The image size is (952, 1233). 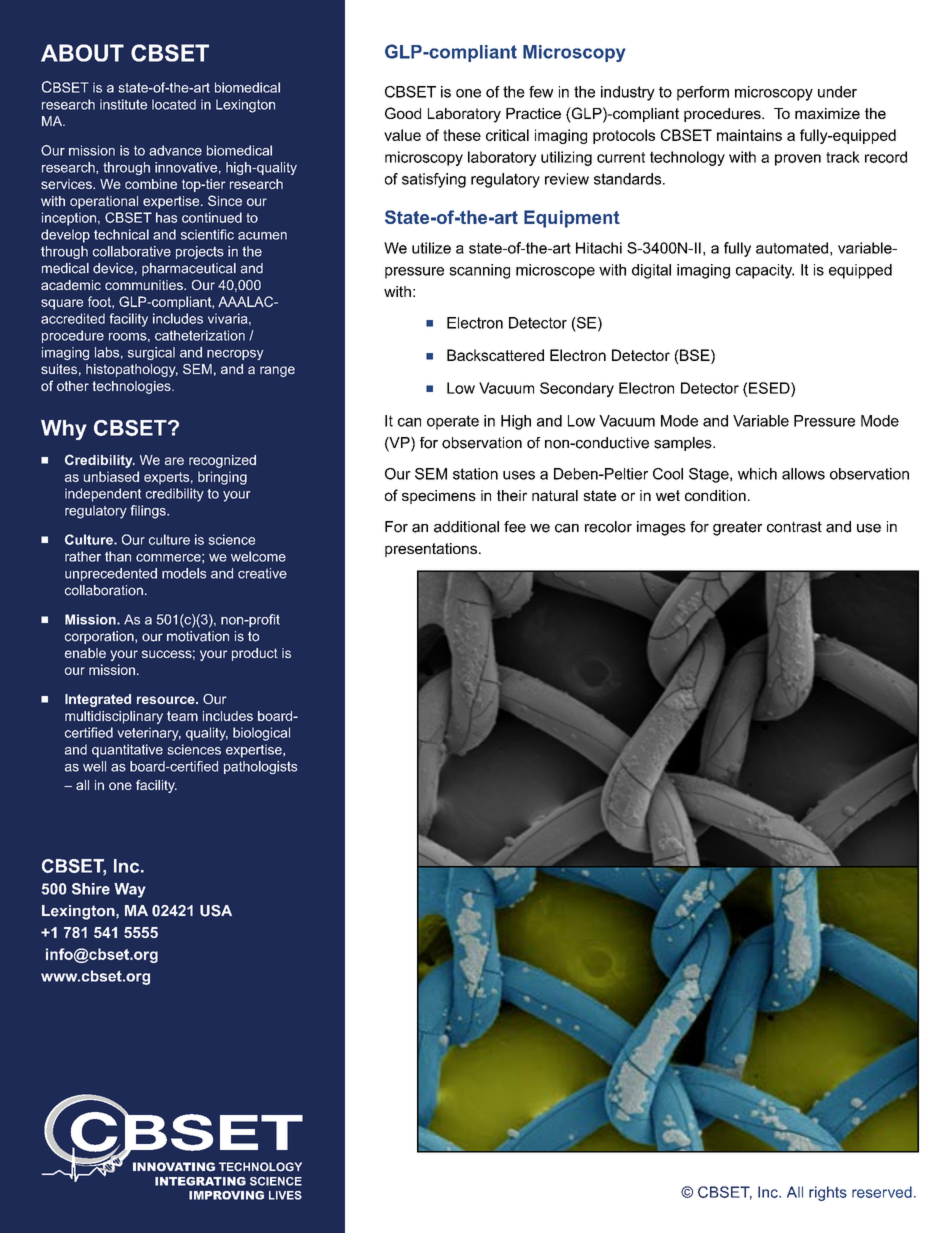 What do you see at coordinates (837, 92) in the screenshot?
I see `under` at bounding box center [837, 92].
